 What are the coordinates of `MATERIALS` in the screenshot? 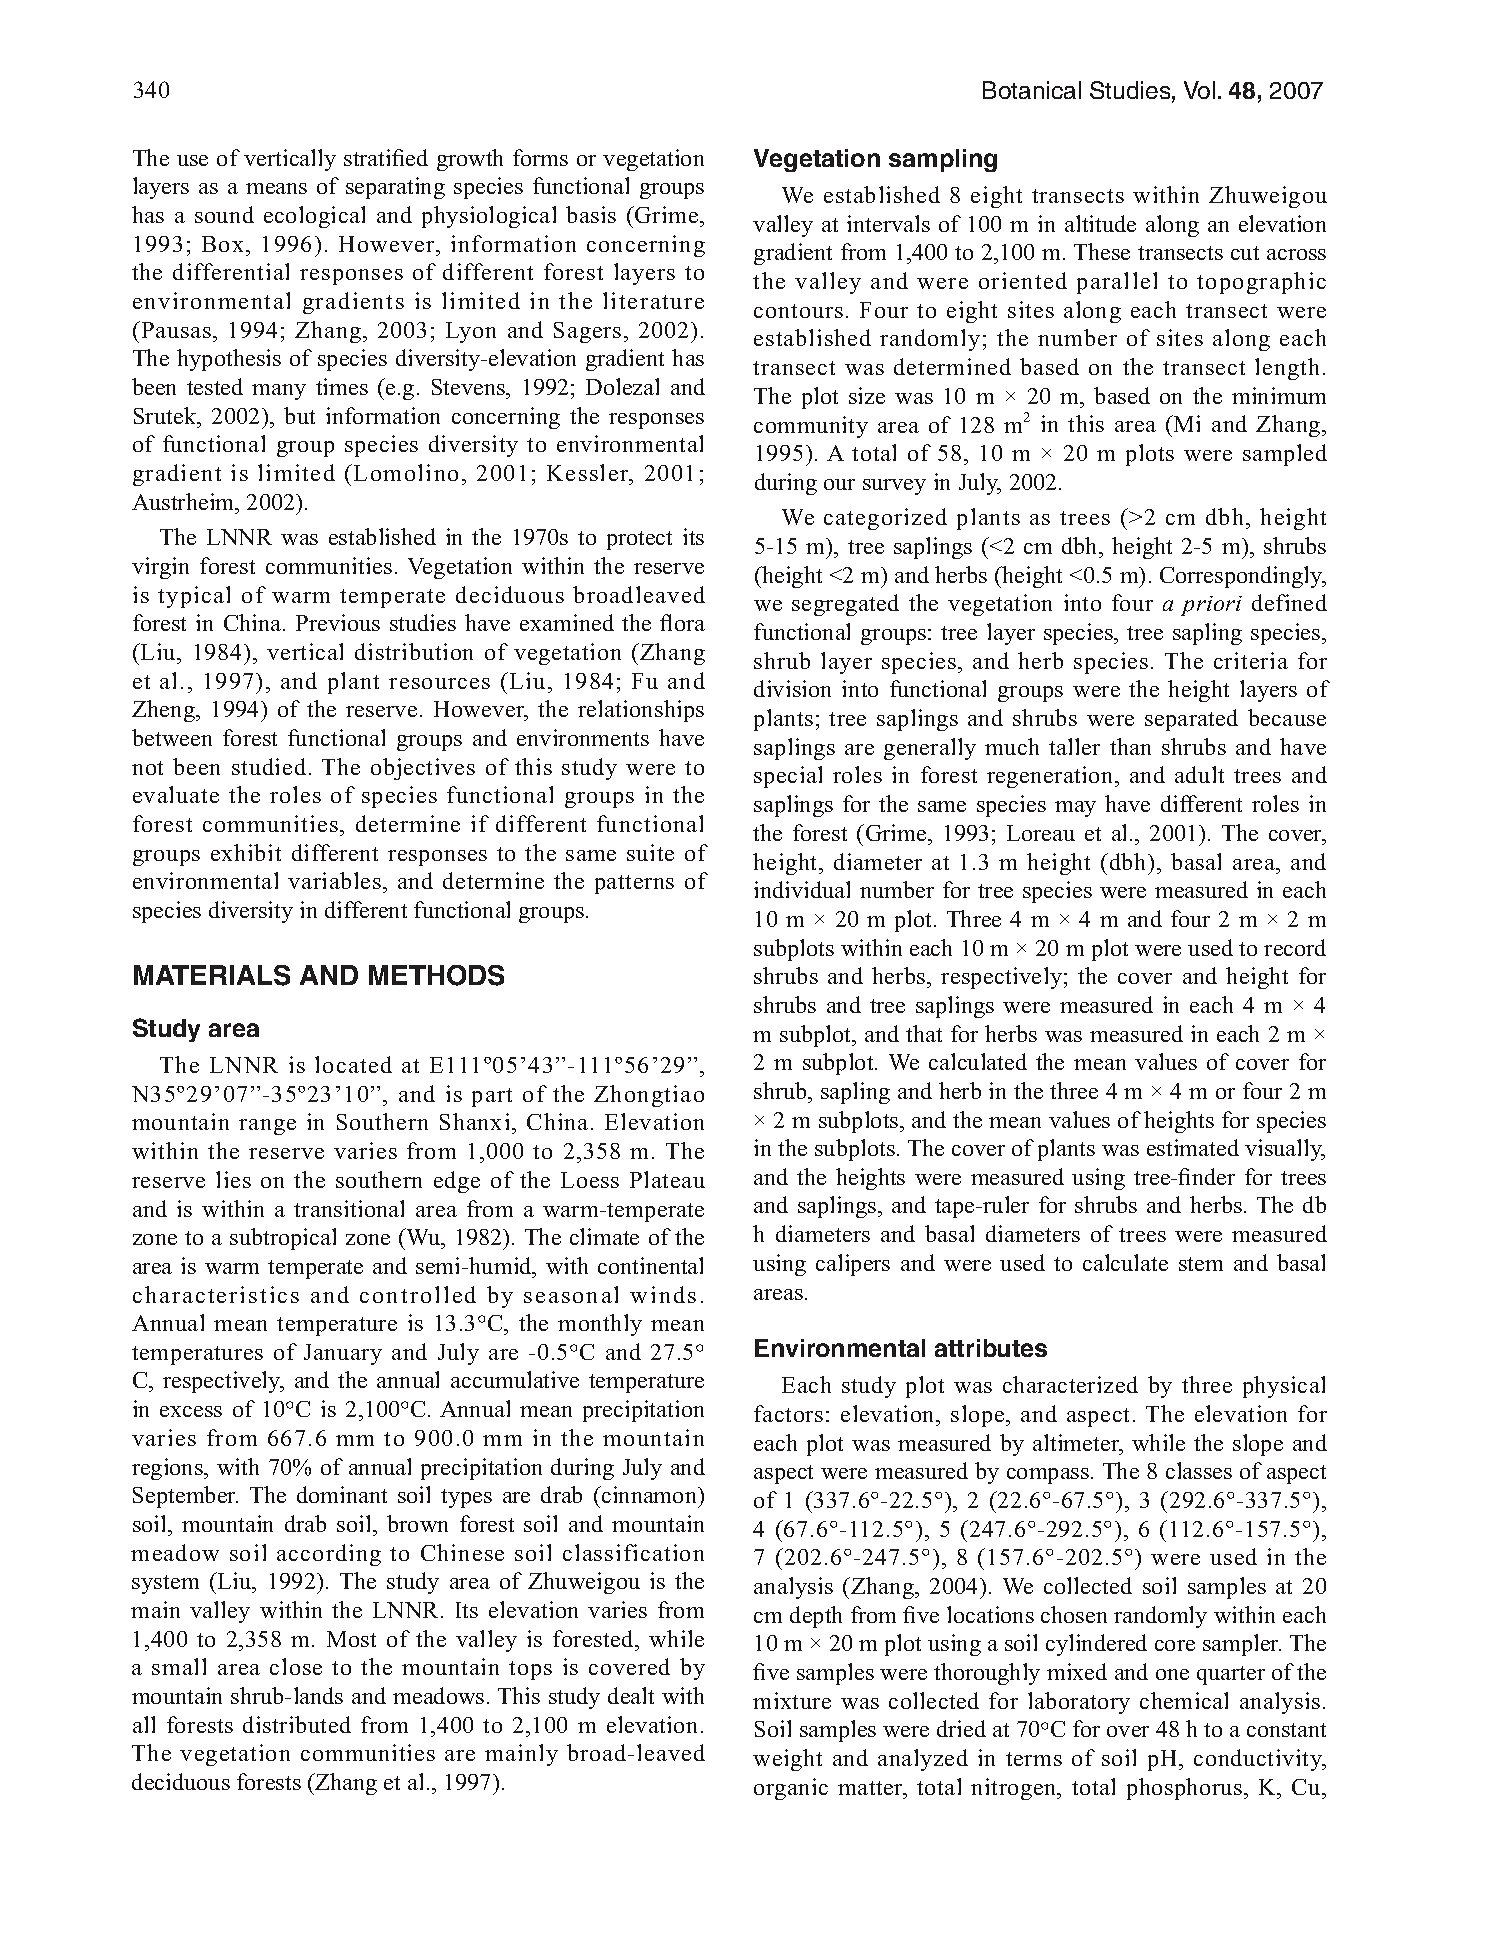 It's located at (212, 975).
